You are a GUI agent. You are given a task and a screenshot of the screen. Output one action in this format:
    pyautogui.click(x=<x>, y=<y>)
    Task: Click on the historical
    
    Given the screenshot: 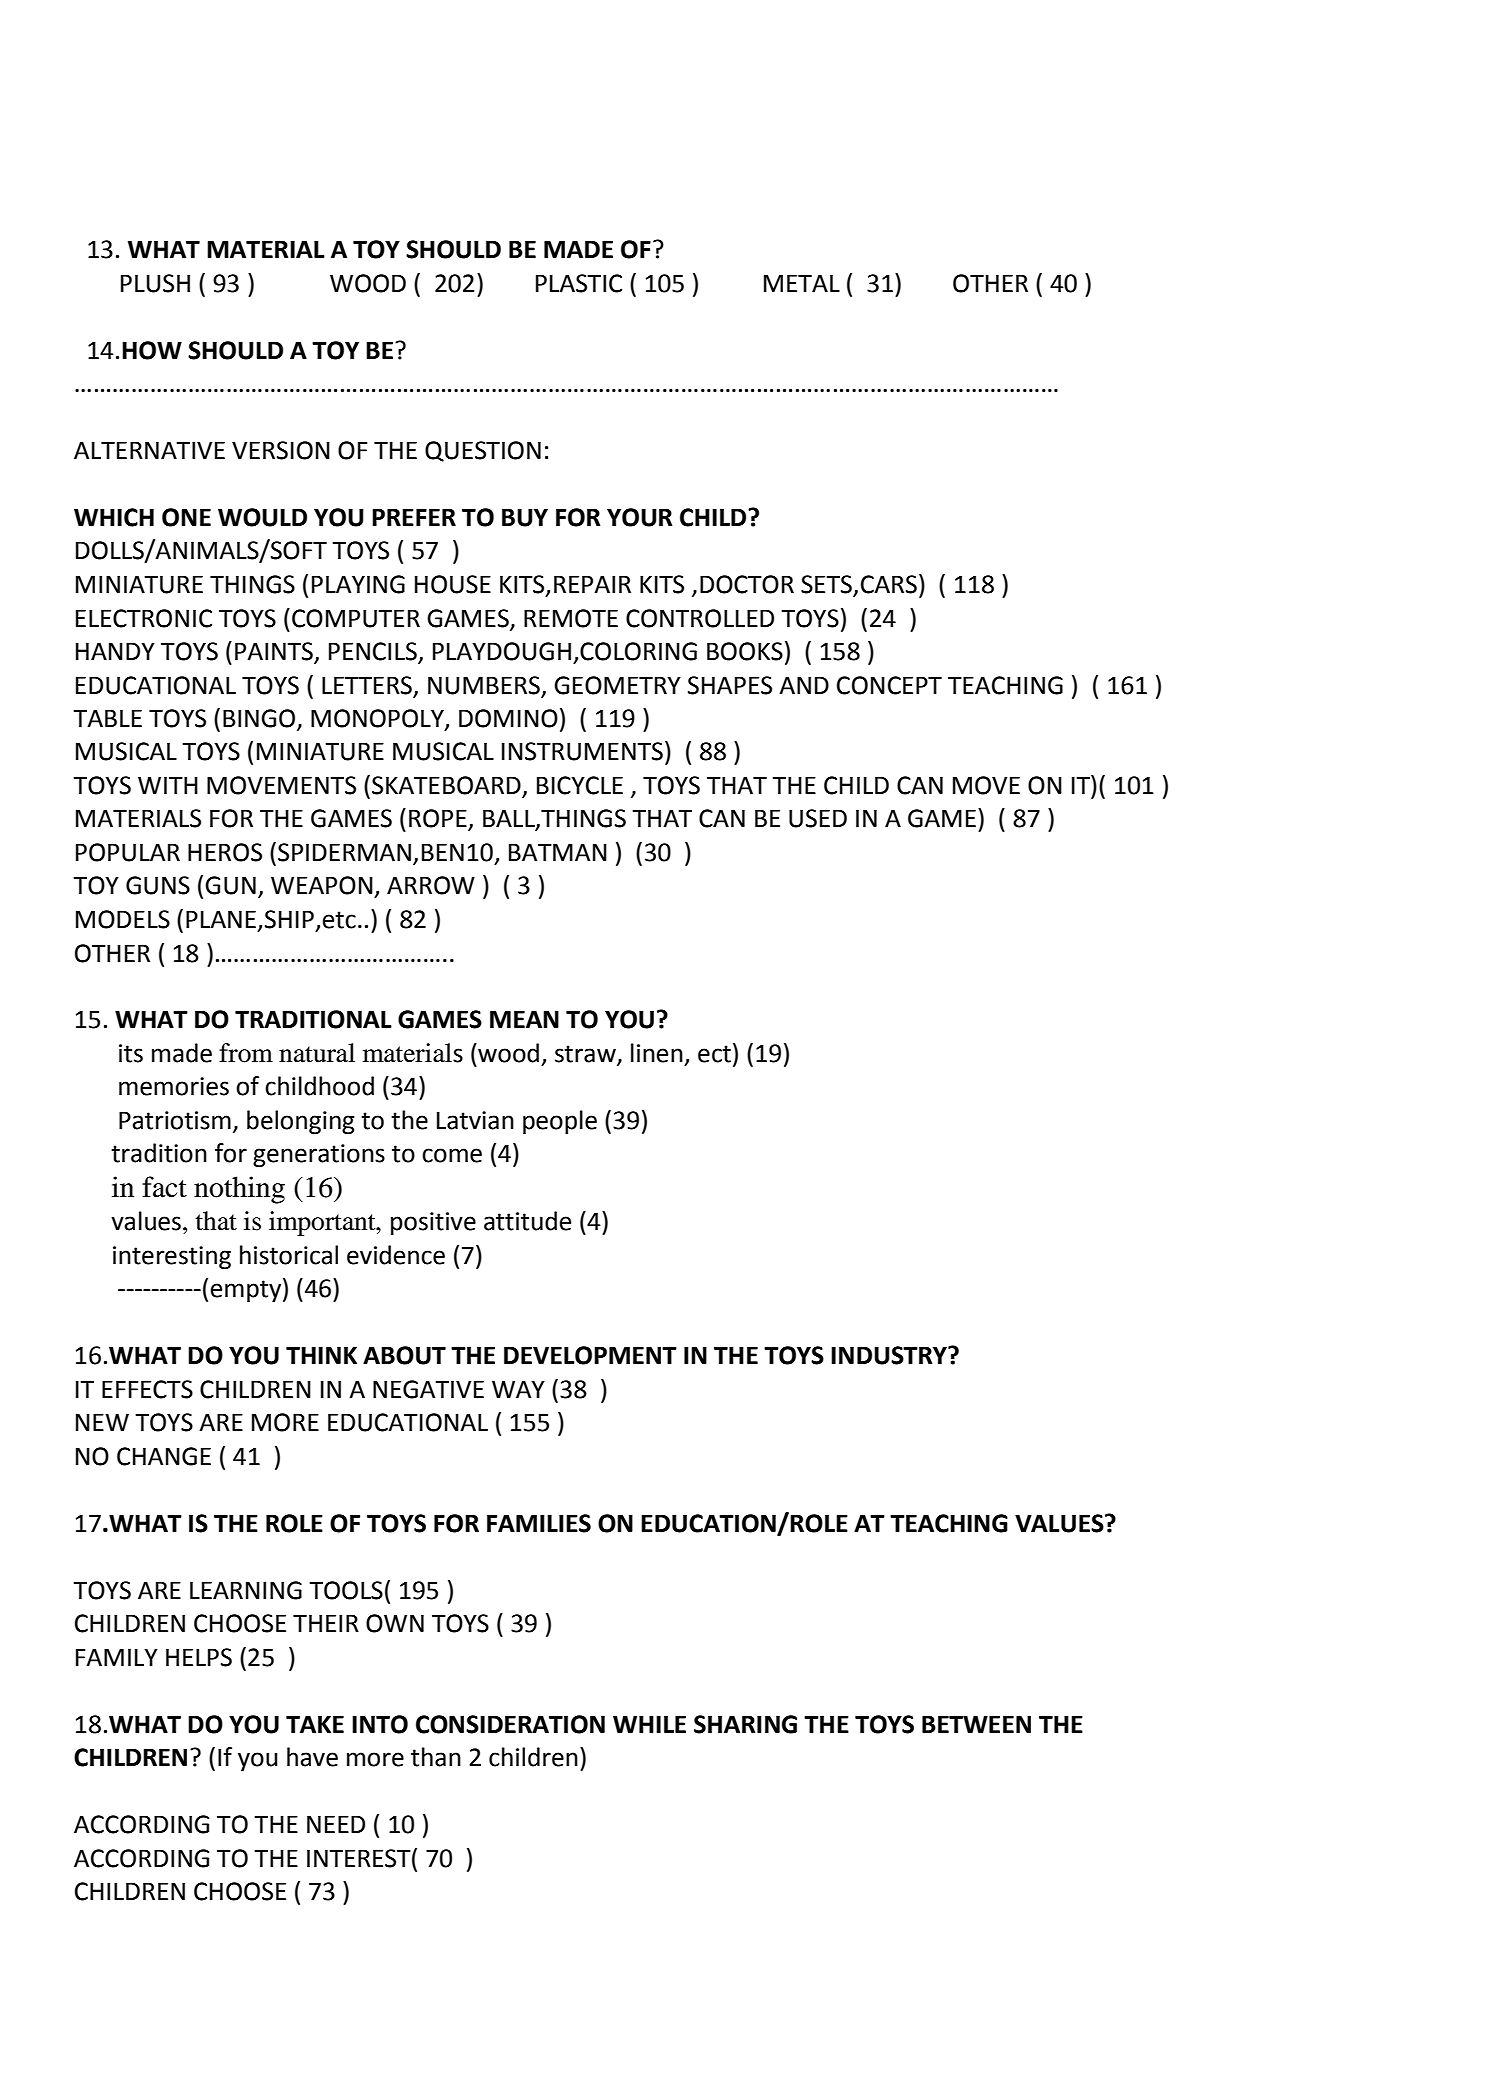 What is the action you would take?
    pyautogui.click(x=289, y=1255)
